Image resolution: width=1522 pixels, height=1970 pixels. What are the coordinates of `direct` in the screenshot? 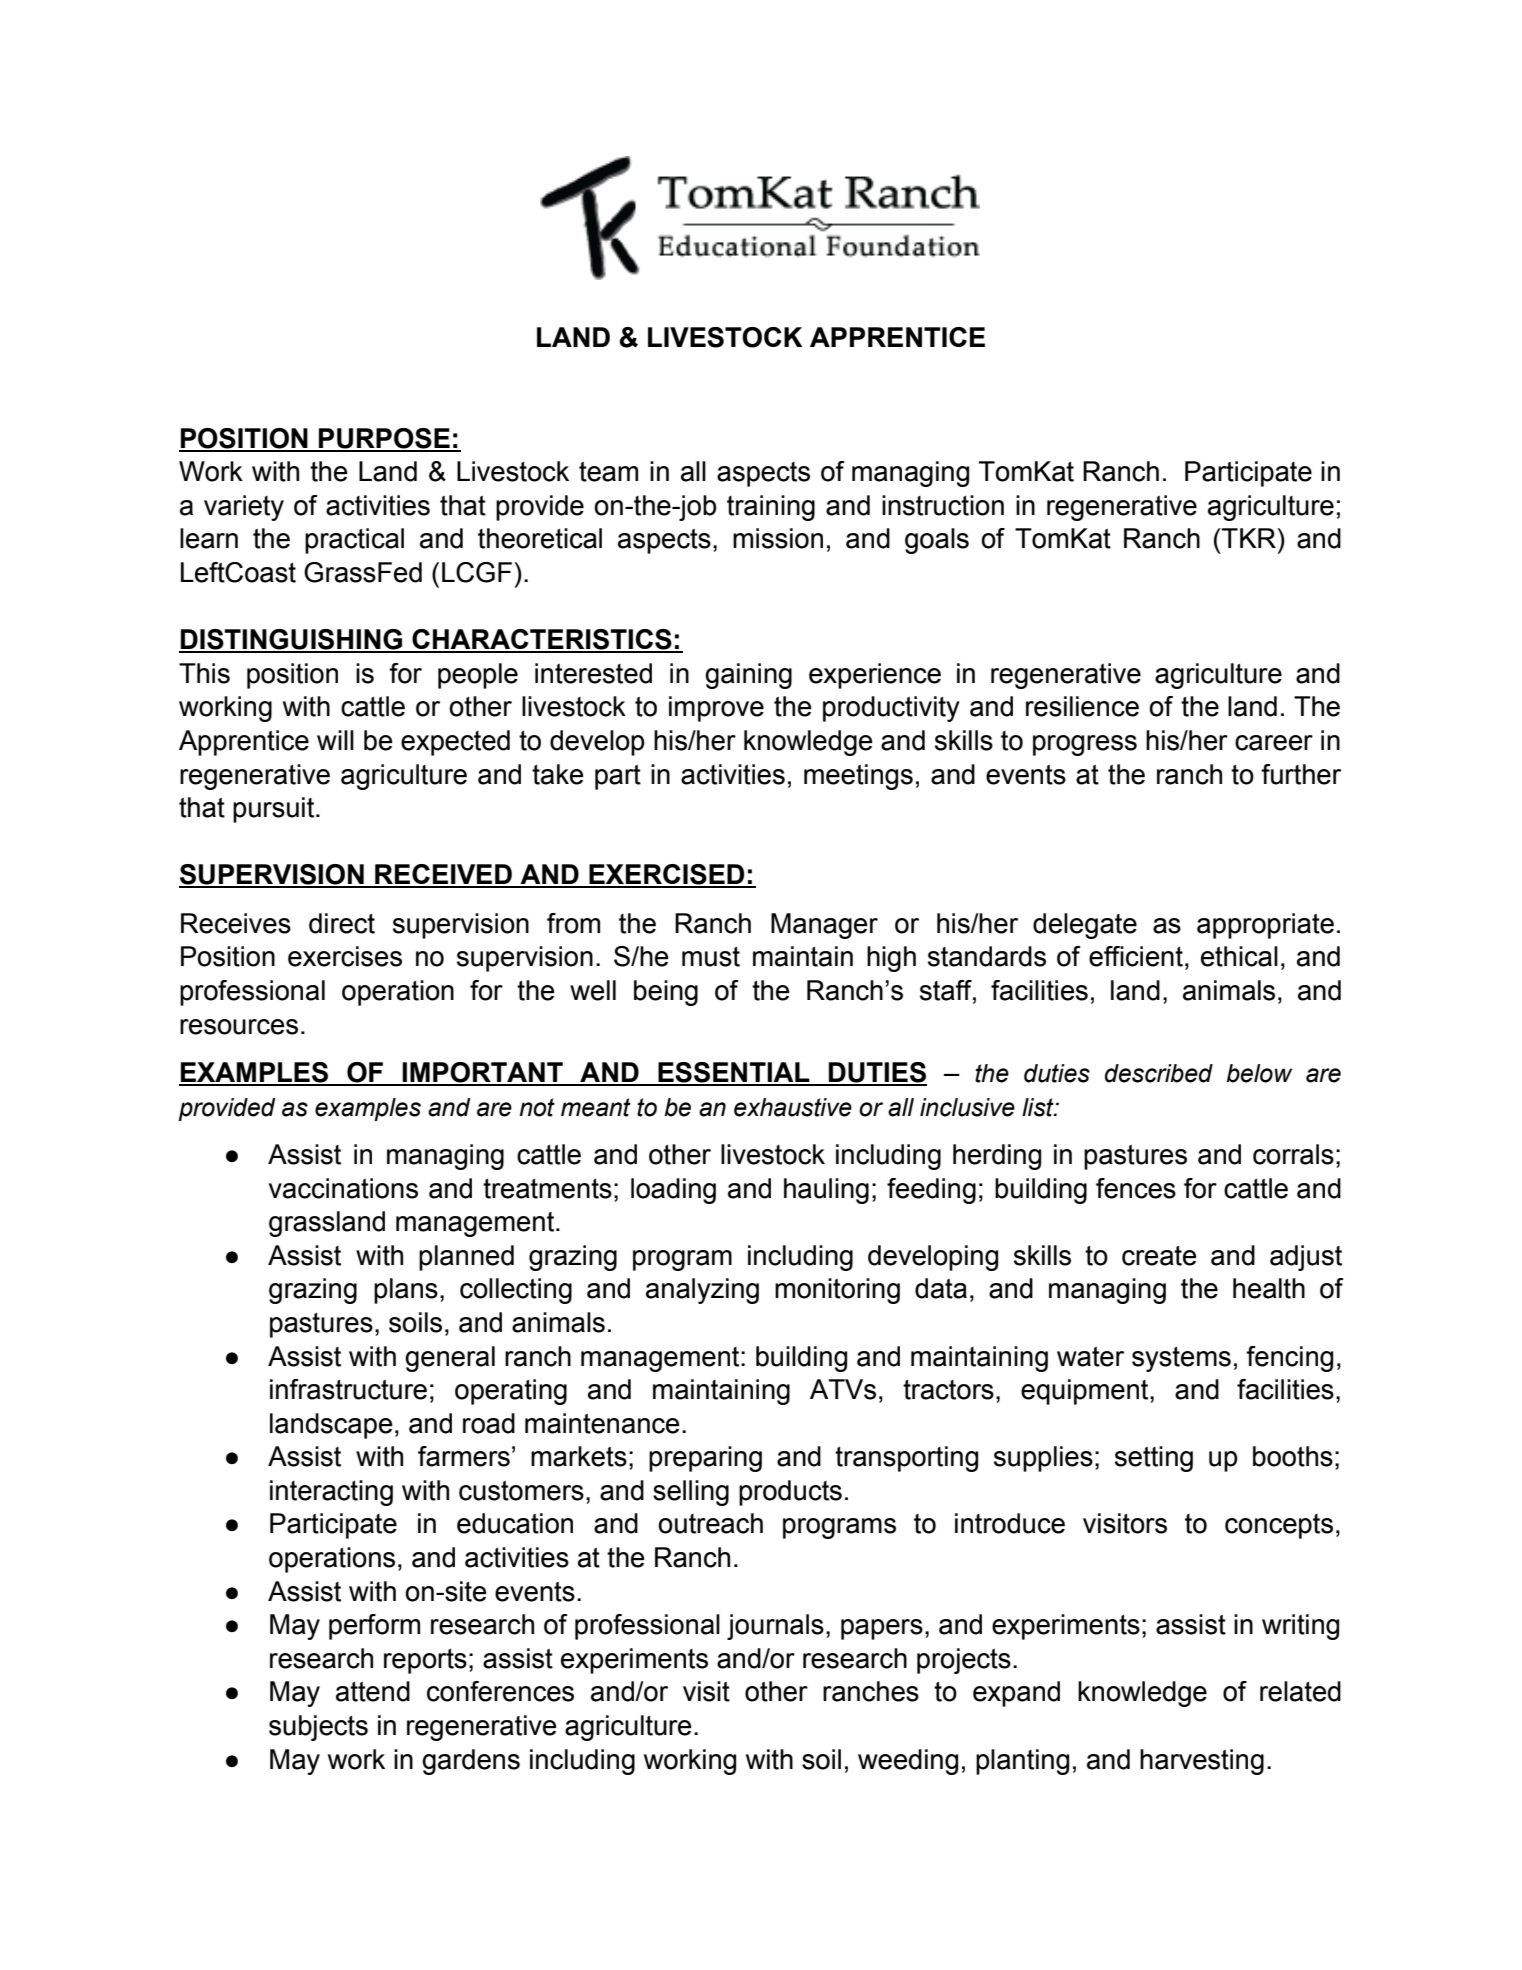 It's located at (342, 923).
